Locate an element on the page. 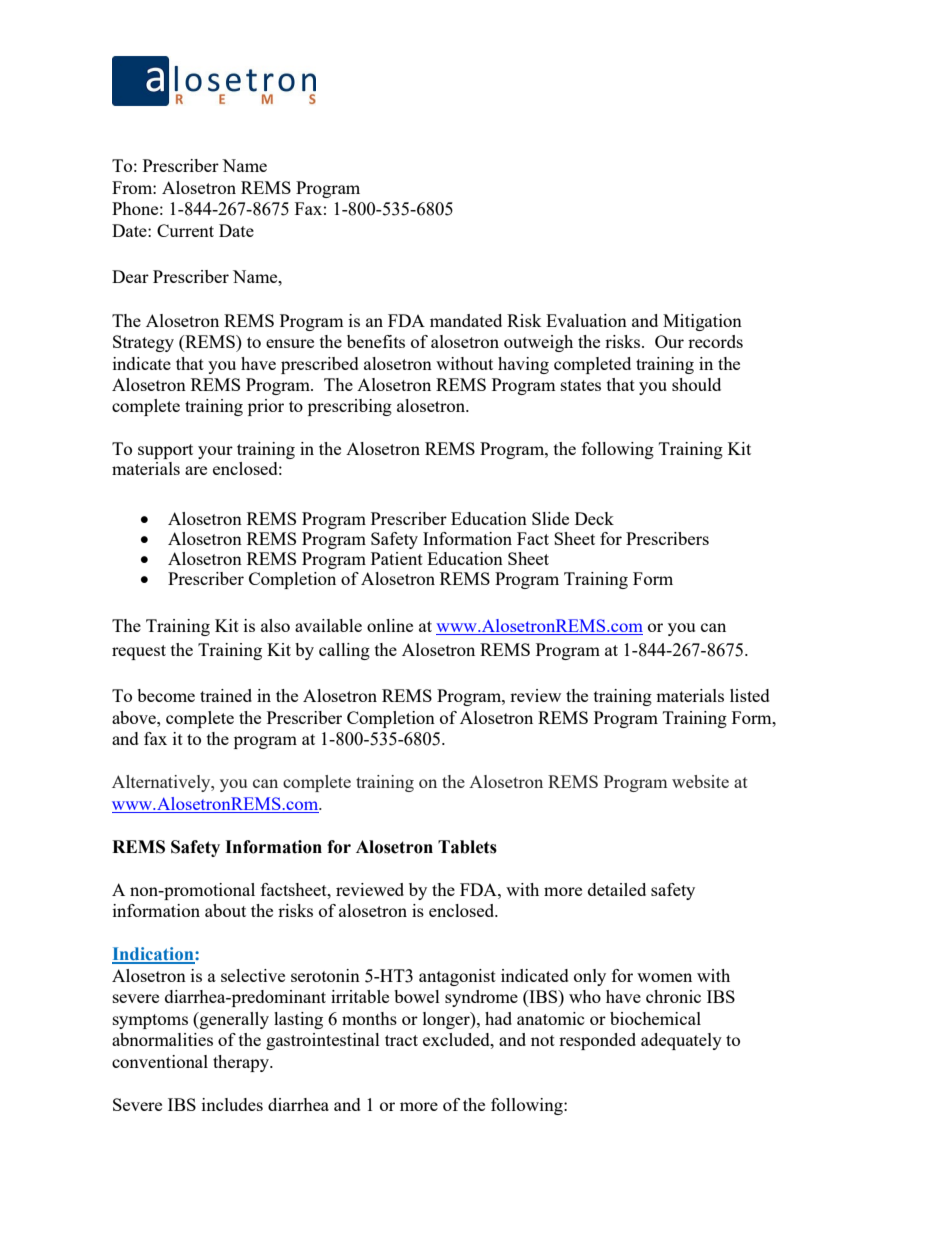  adequately is located at coordinates (681, 1041).
